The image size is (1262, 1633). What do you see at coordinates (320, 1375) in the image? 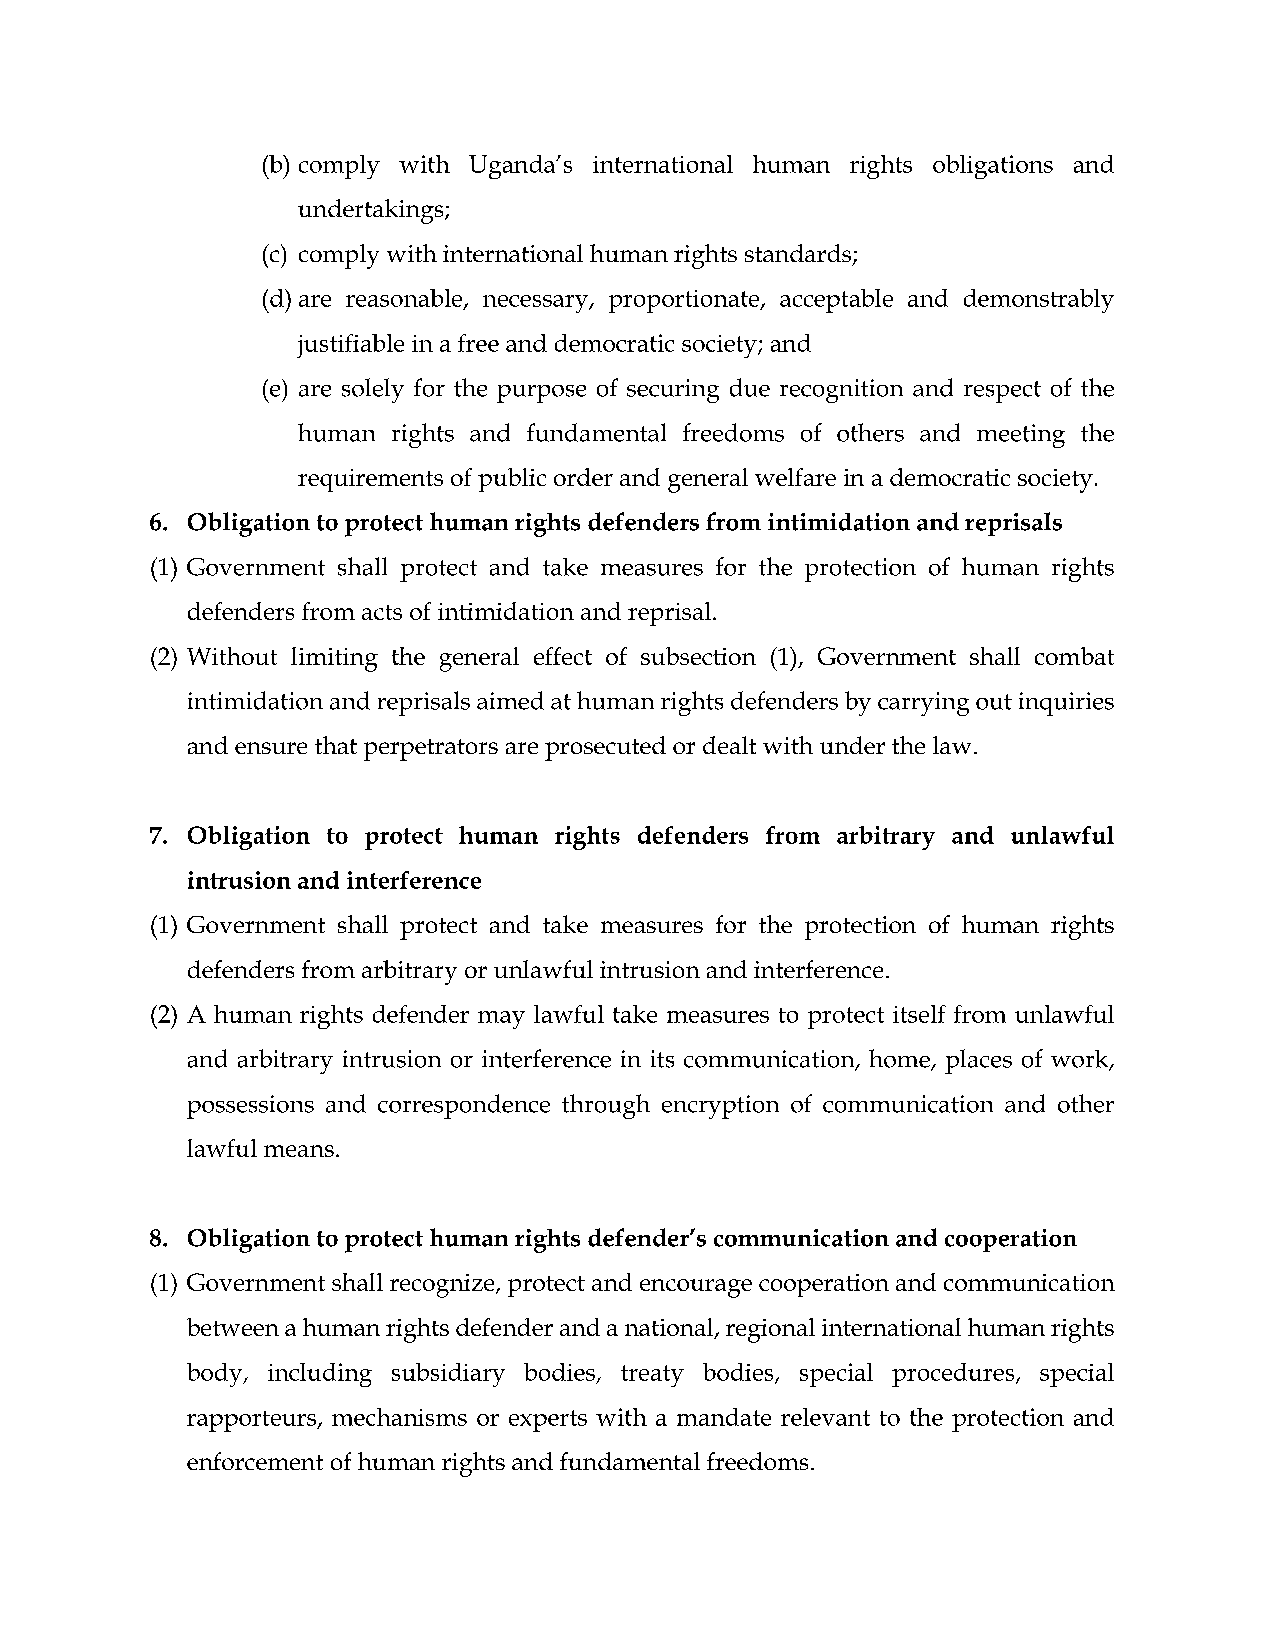
I see `including` at bounding box center [320, 1375].
